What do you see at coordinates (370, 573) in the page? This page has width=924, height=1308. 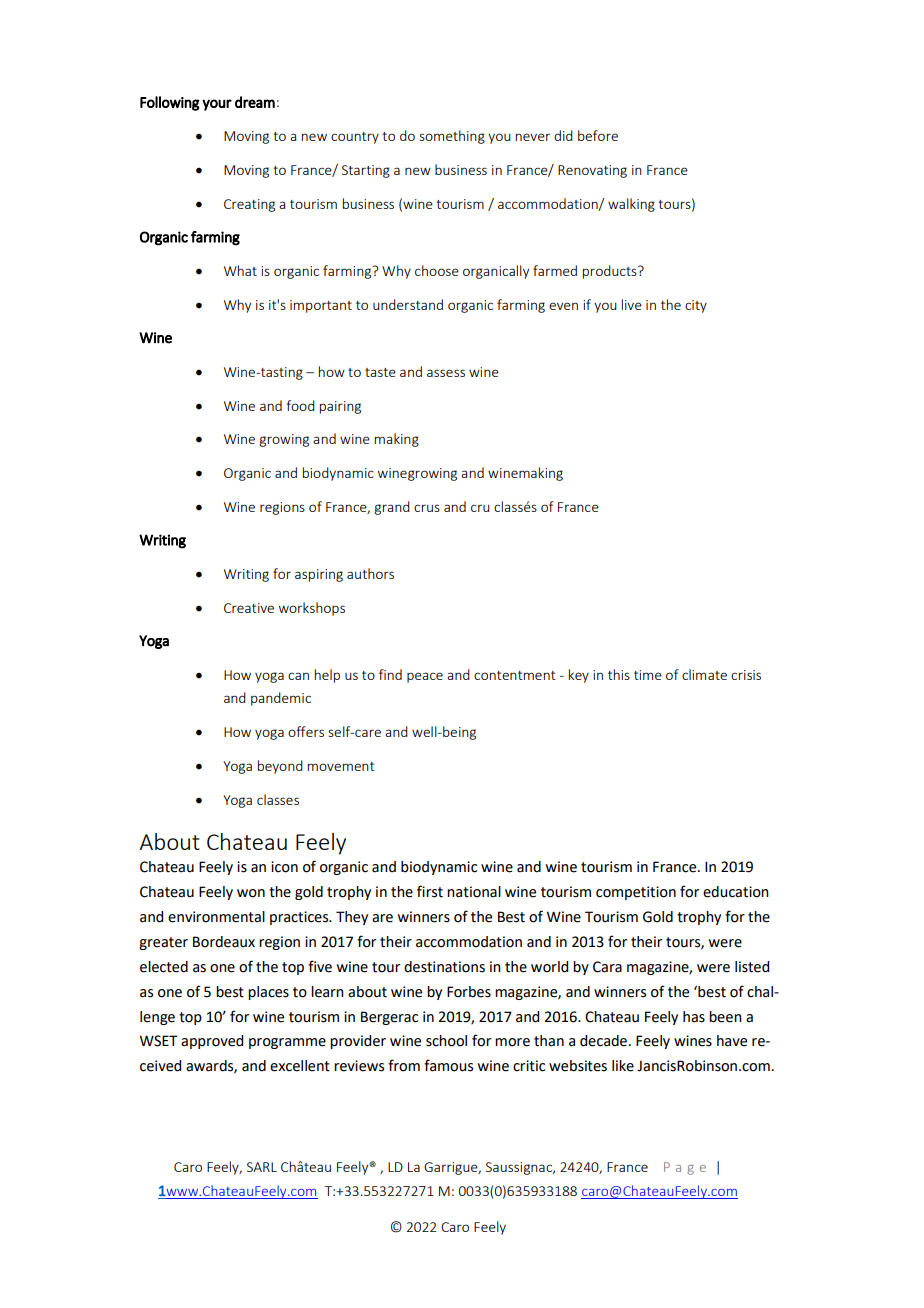 I see `authors` at bounding box center [370, 573].
